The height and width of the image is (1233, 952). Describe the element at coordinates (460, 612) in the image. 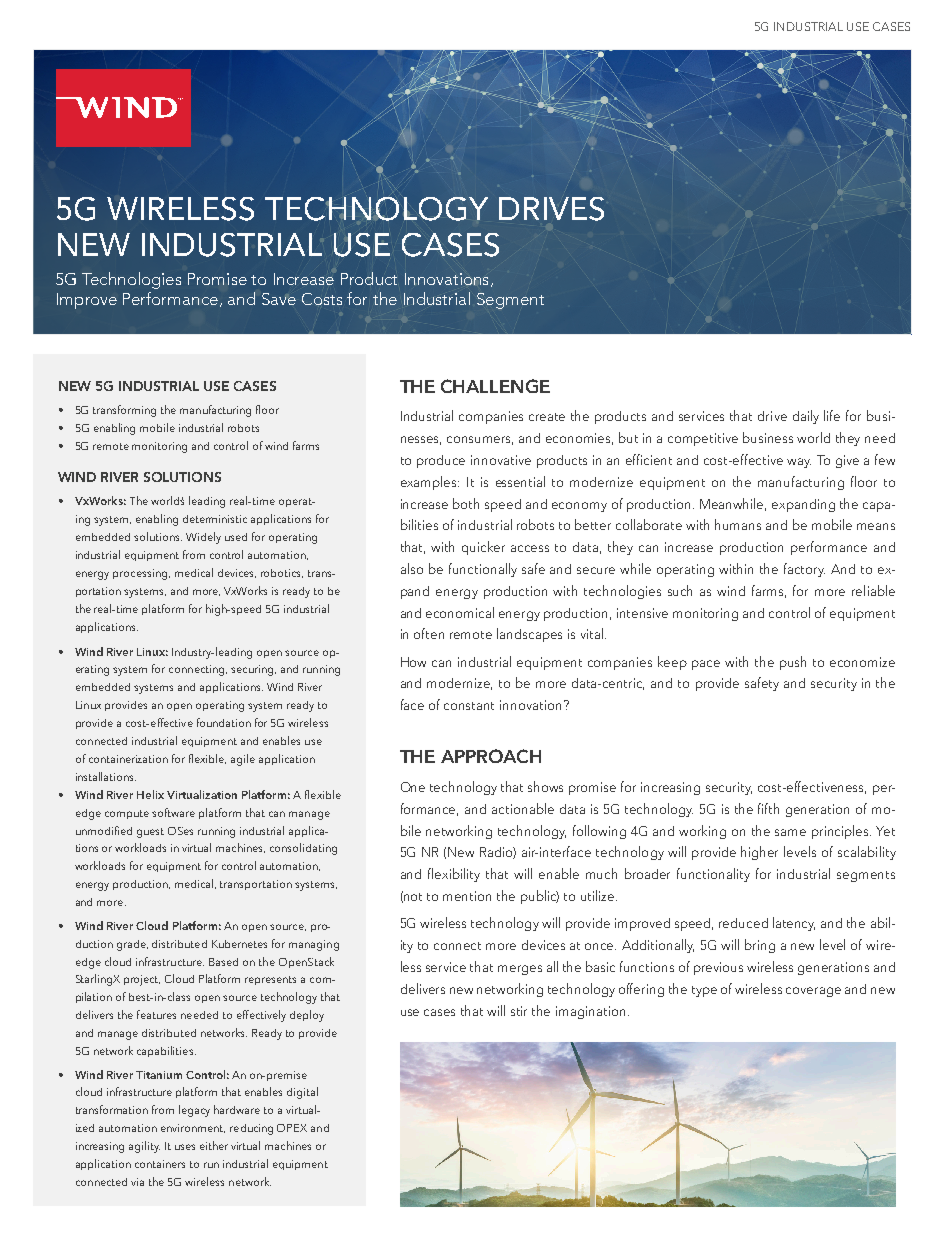

I see `economical` at that location.
